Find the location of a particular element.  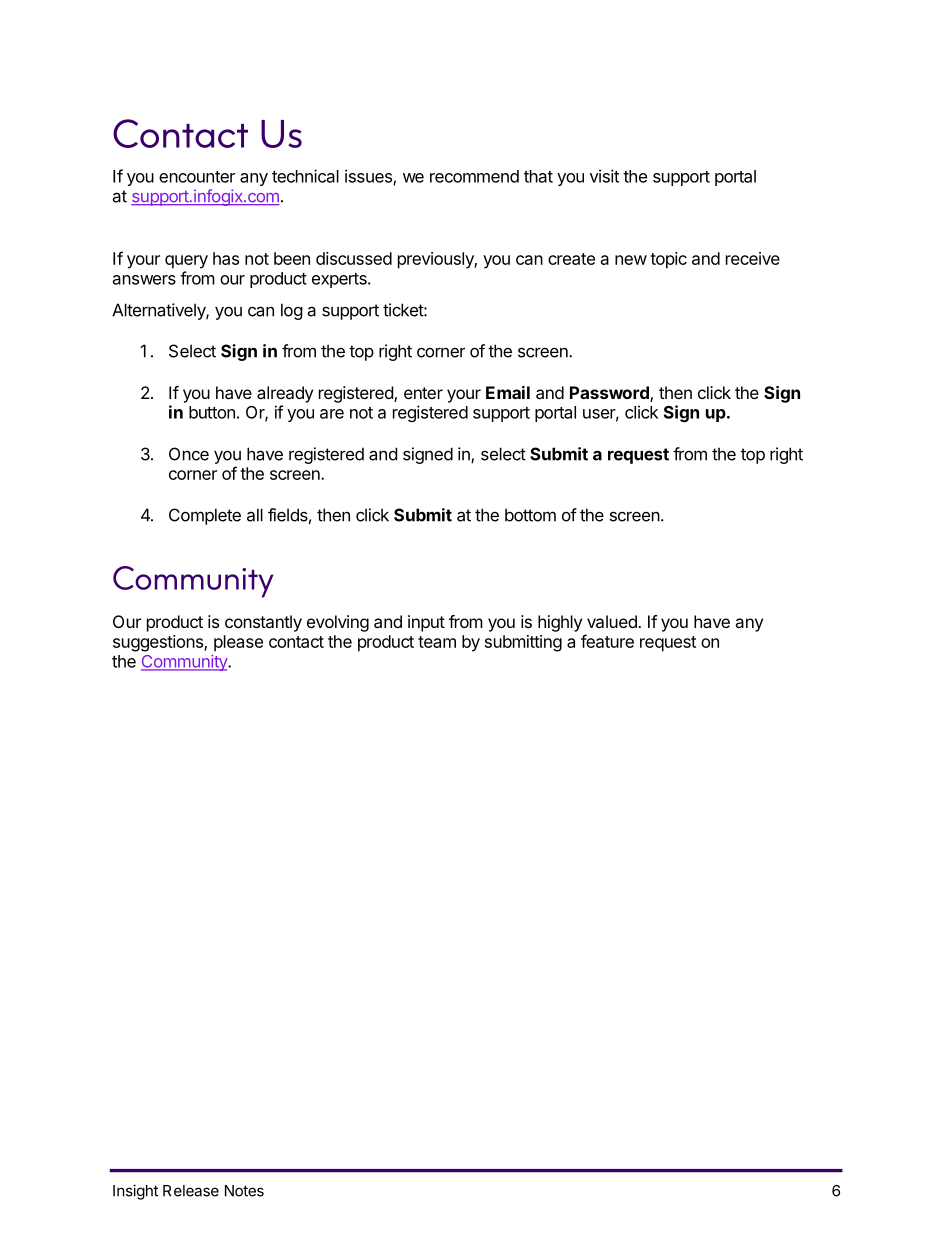

Complete is located at coordinates (205, 516).
